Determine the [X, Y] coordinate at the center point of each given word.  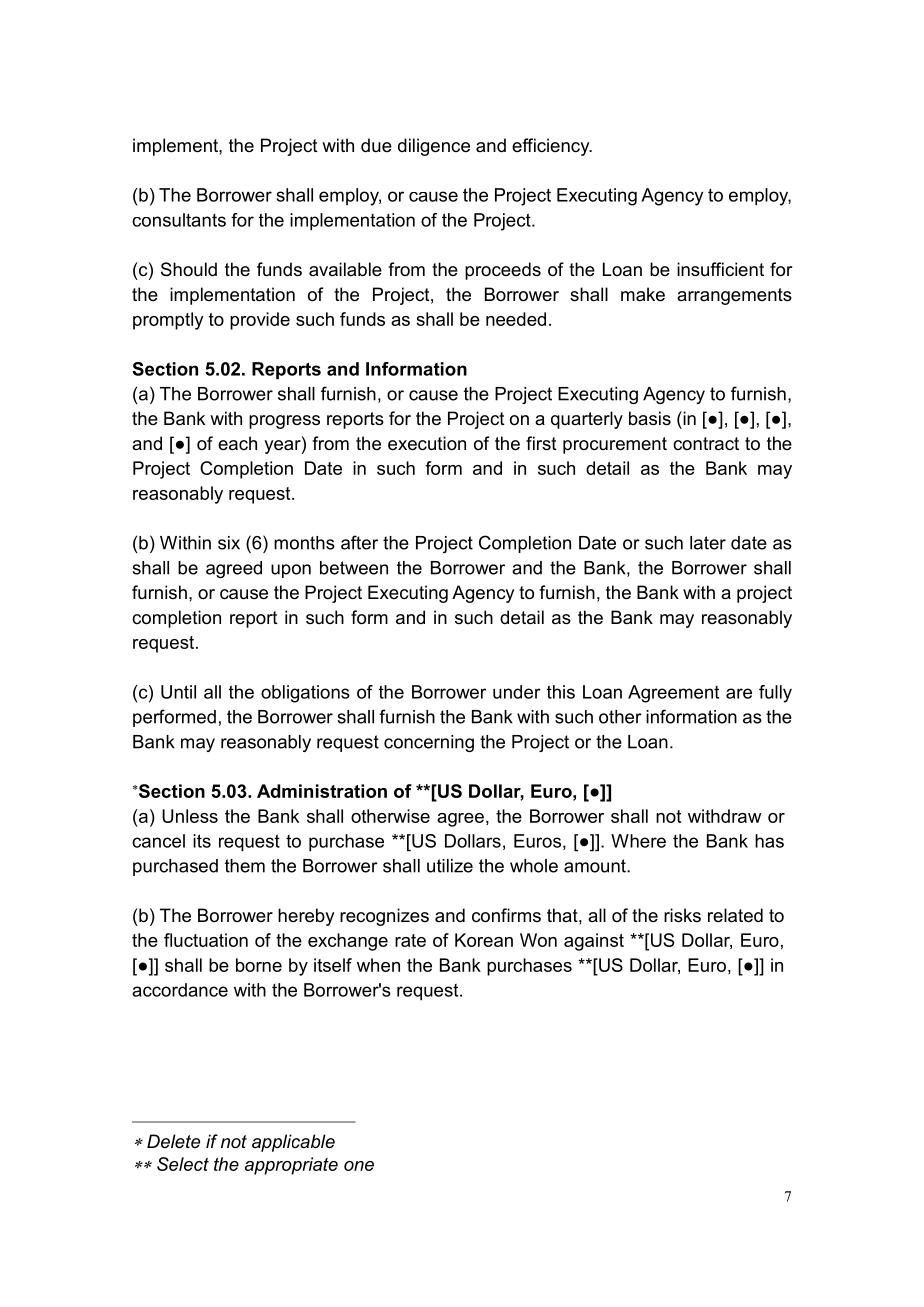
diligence [434, 147]
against [594, 942]
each [237, 443]
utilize [450, 866]
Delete [173, 1141]
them [245, 866]
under [517, 692]
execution [427, 443]
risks [682, 915]
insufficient [720, 269]
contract [706, 443]
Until [178, 692]
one [359, 1166]
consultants [179, 220]
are [739, 693]
